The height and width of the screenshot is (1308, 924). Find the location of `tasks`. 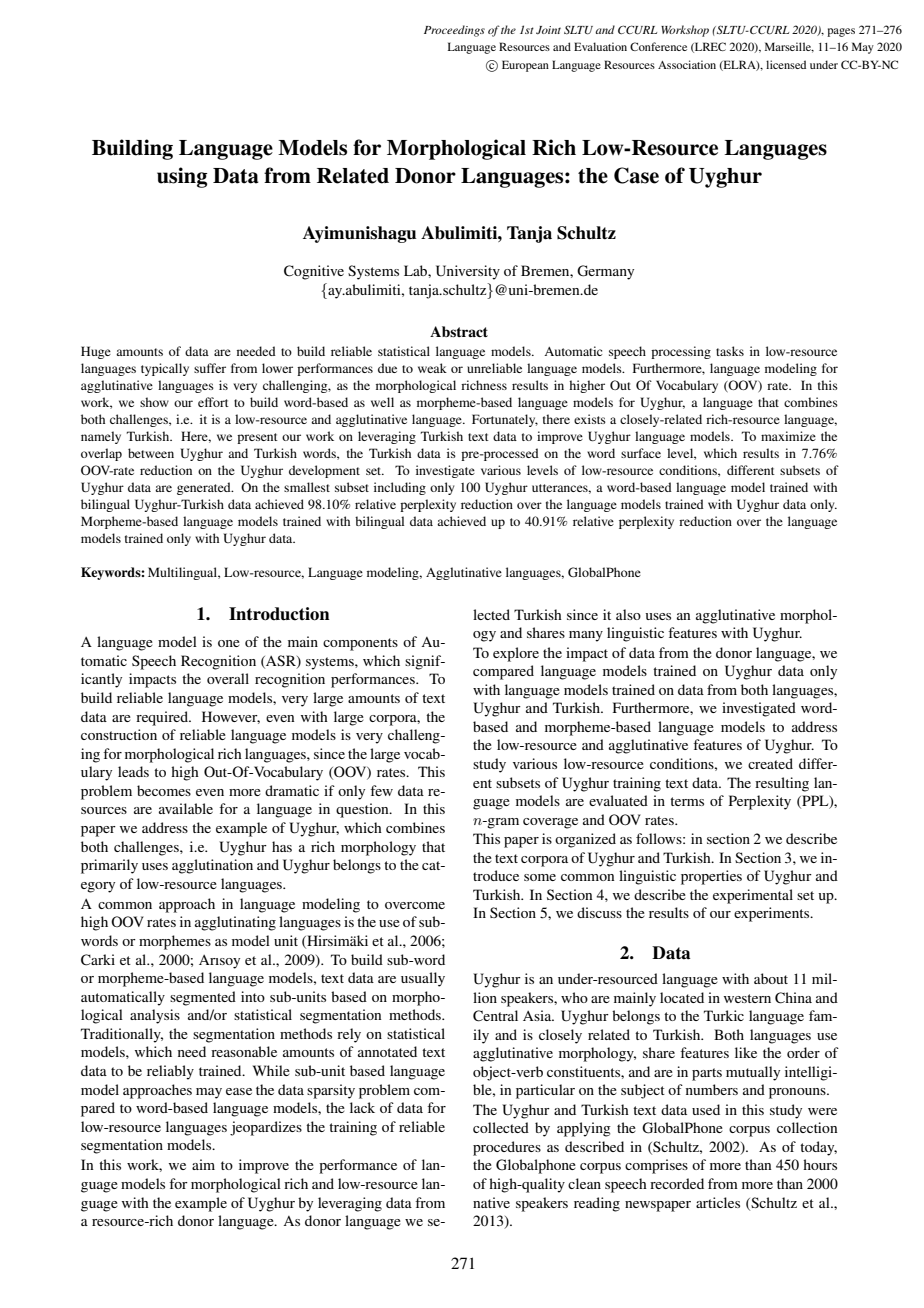

tasks is located at coordinates (730, 351).
